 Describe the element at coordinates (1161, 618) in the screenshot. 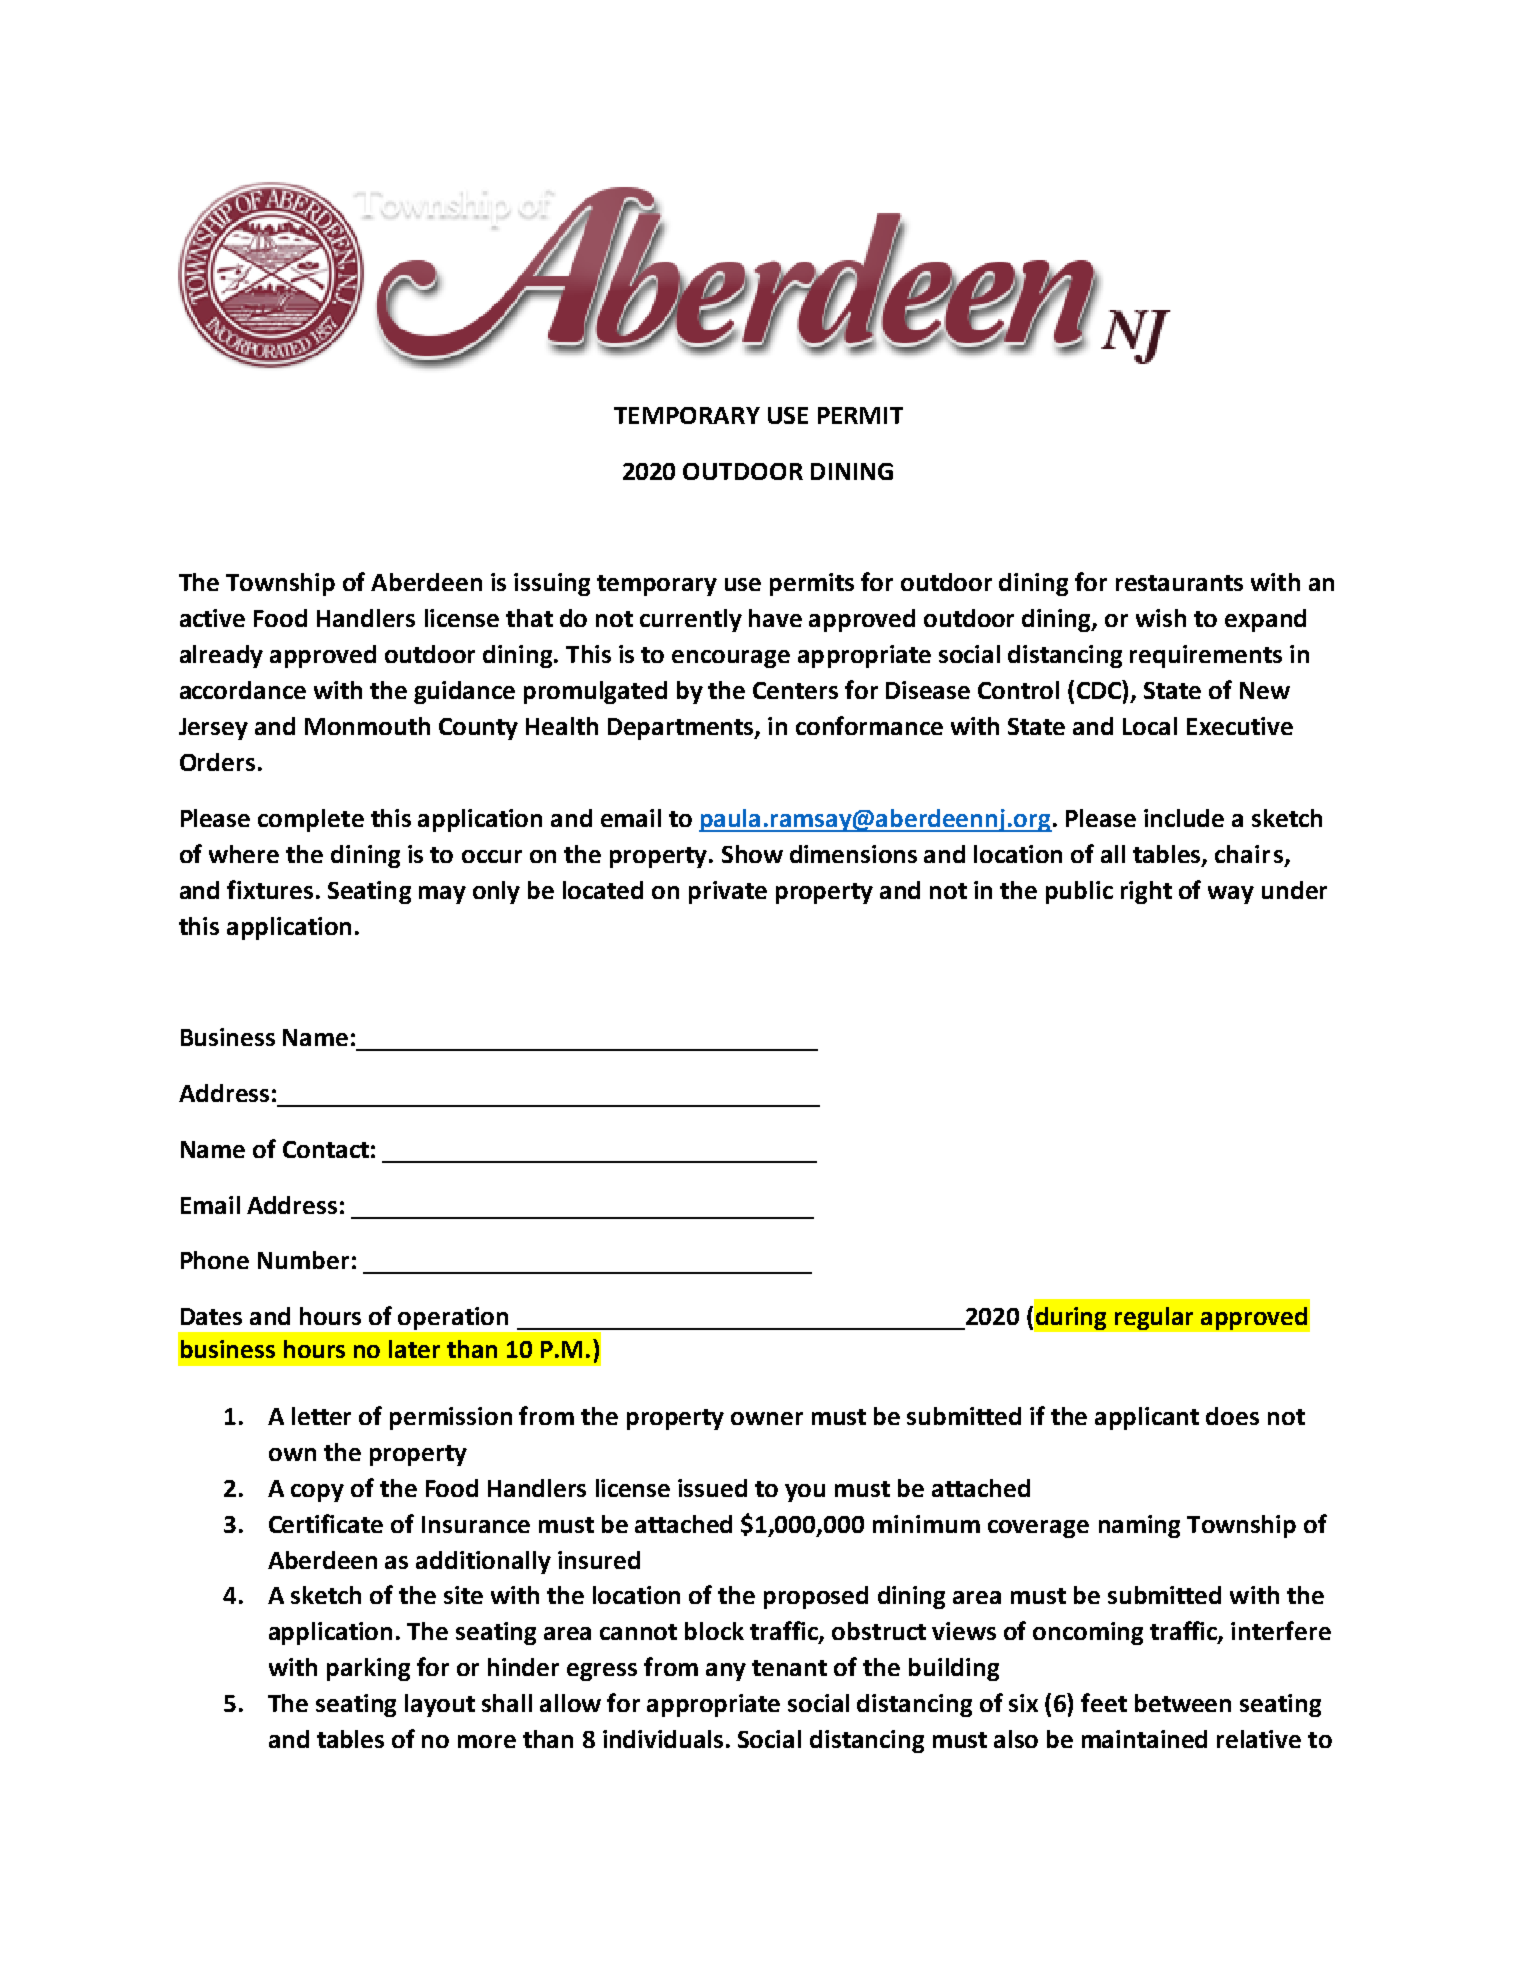

I see `wish` at that location.
